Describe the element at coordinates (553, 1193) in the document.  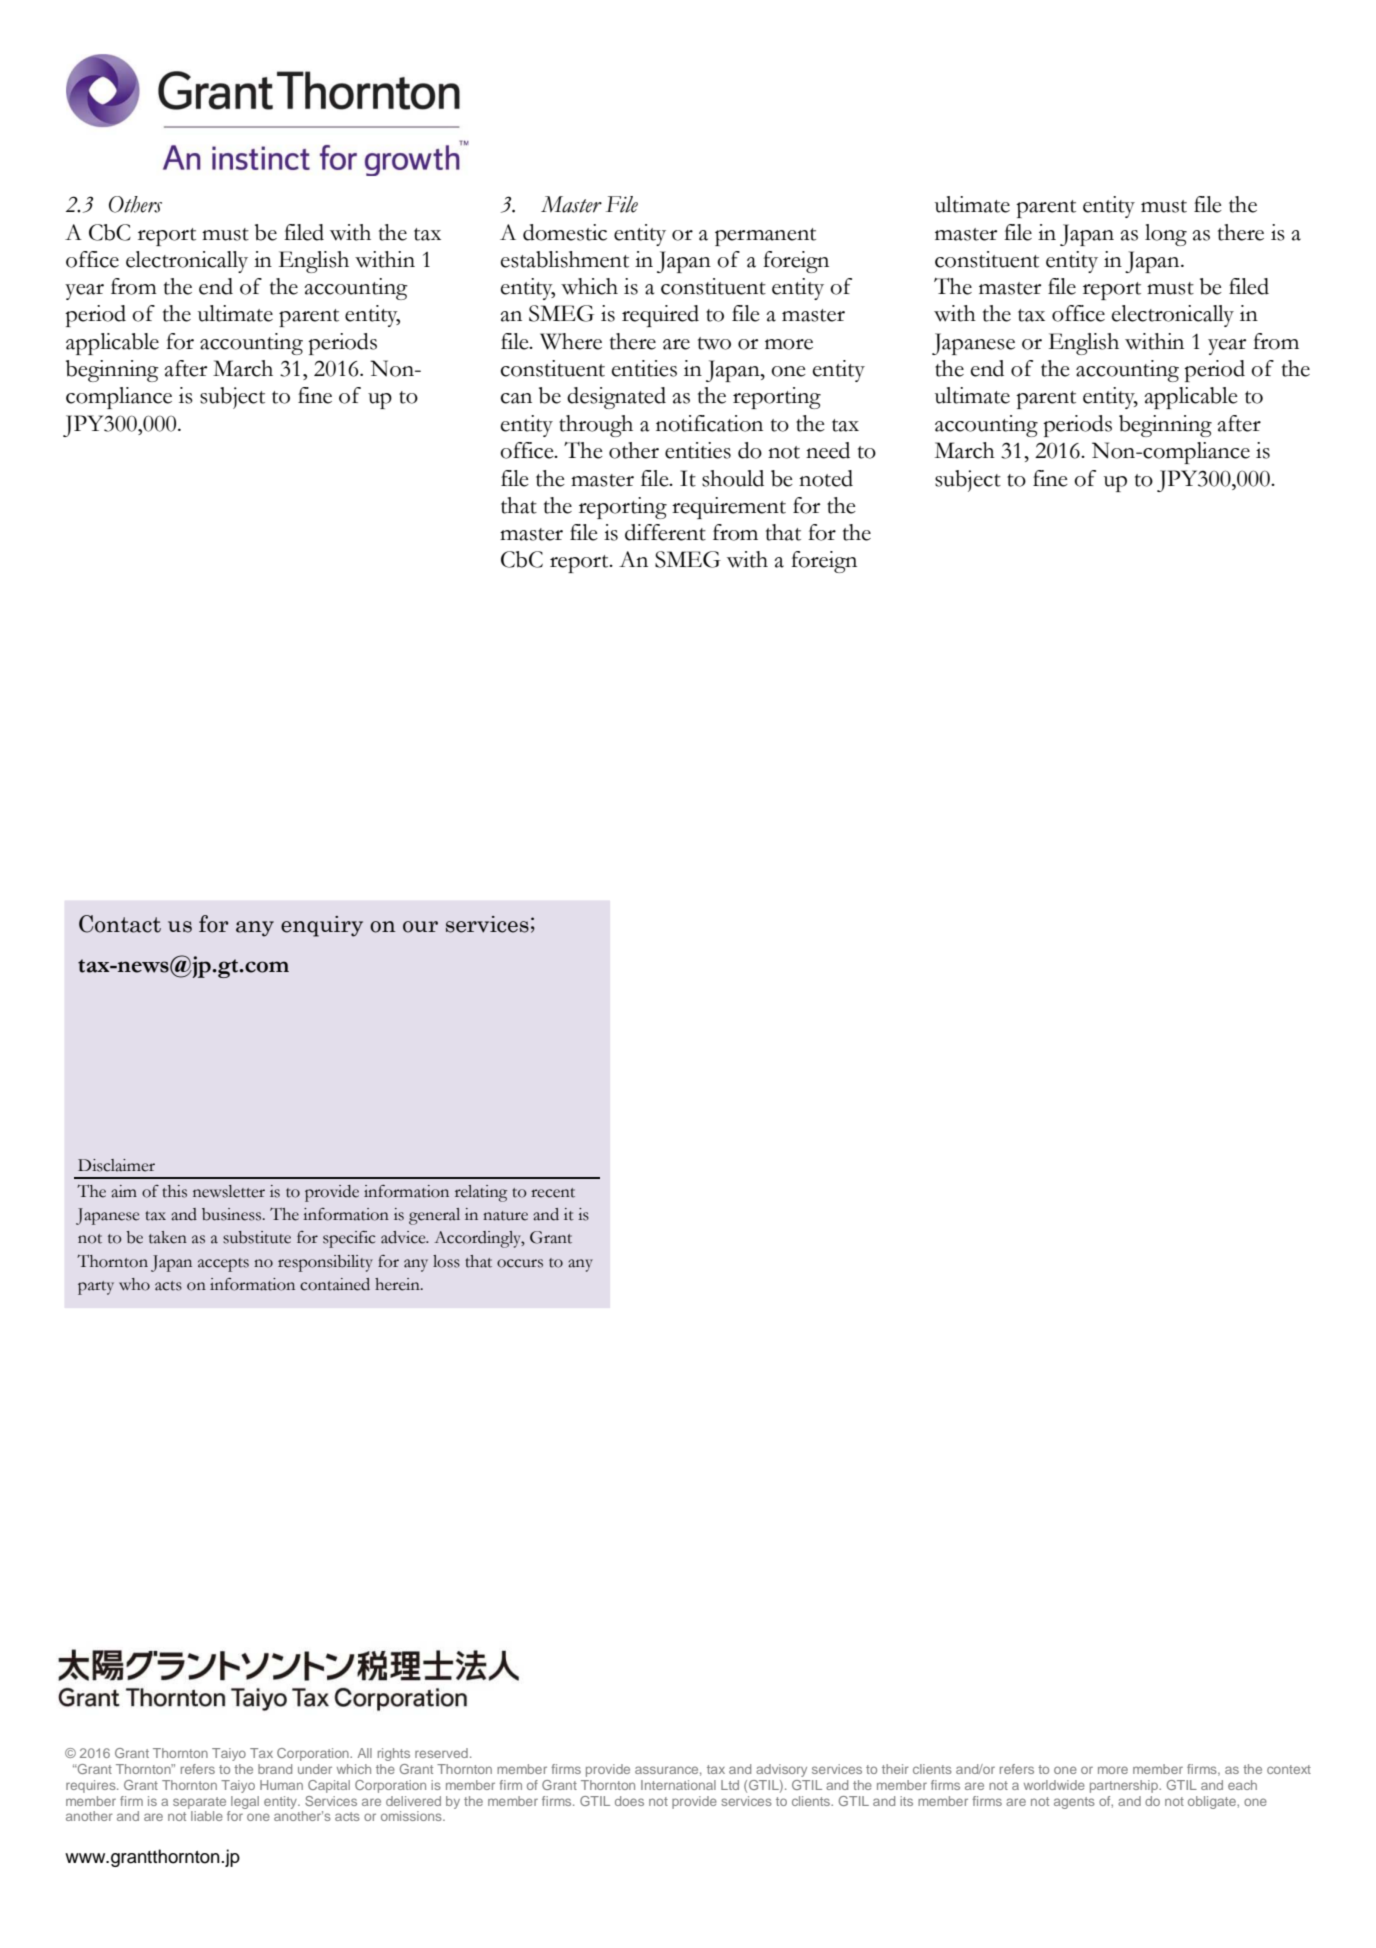
I see `recent` at that location.
